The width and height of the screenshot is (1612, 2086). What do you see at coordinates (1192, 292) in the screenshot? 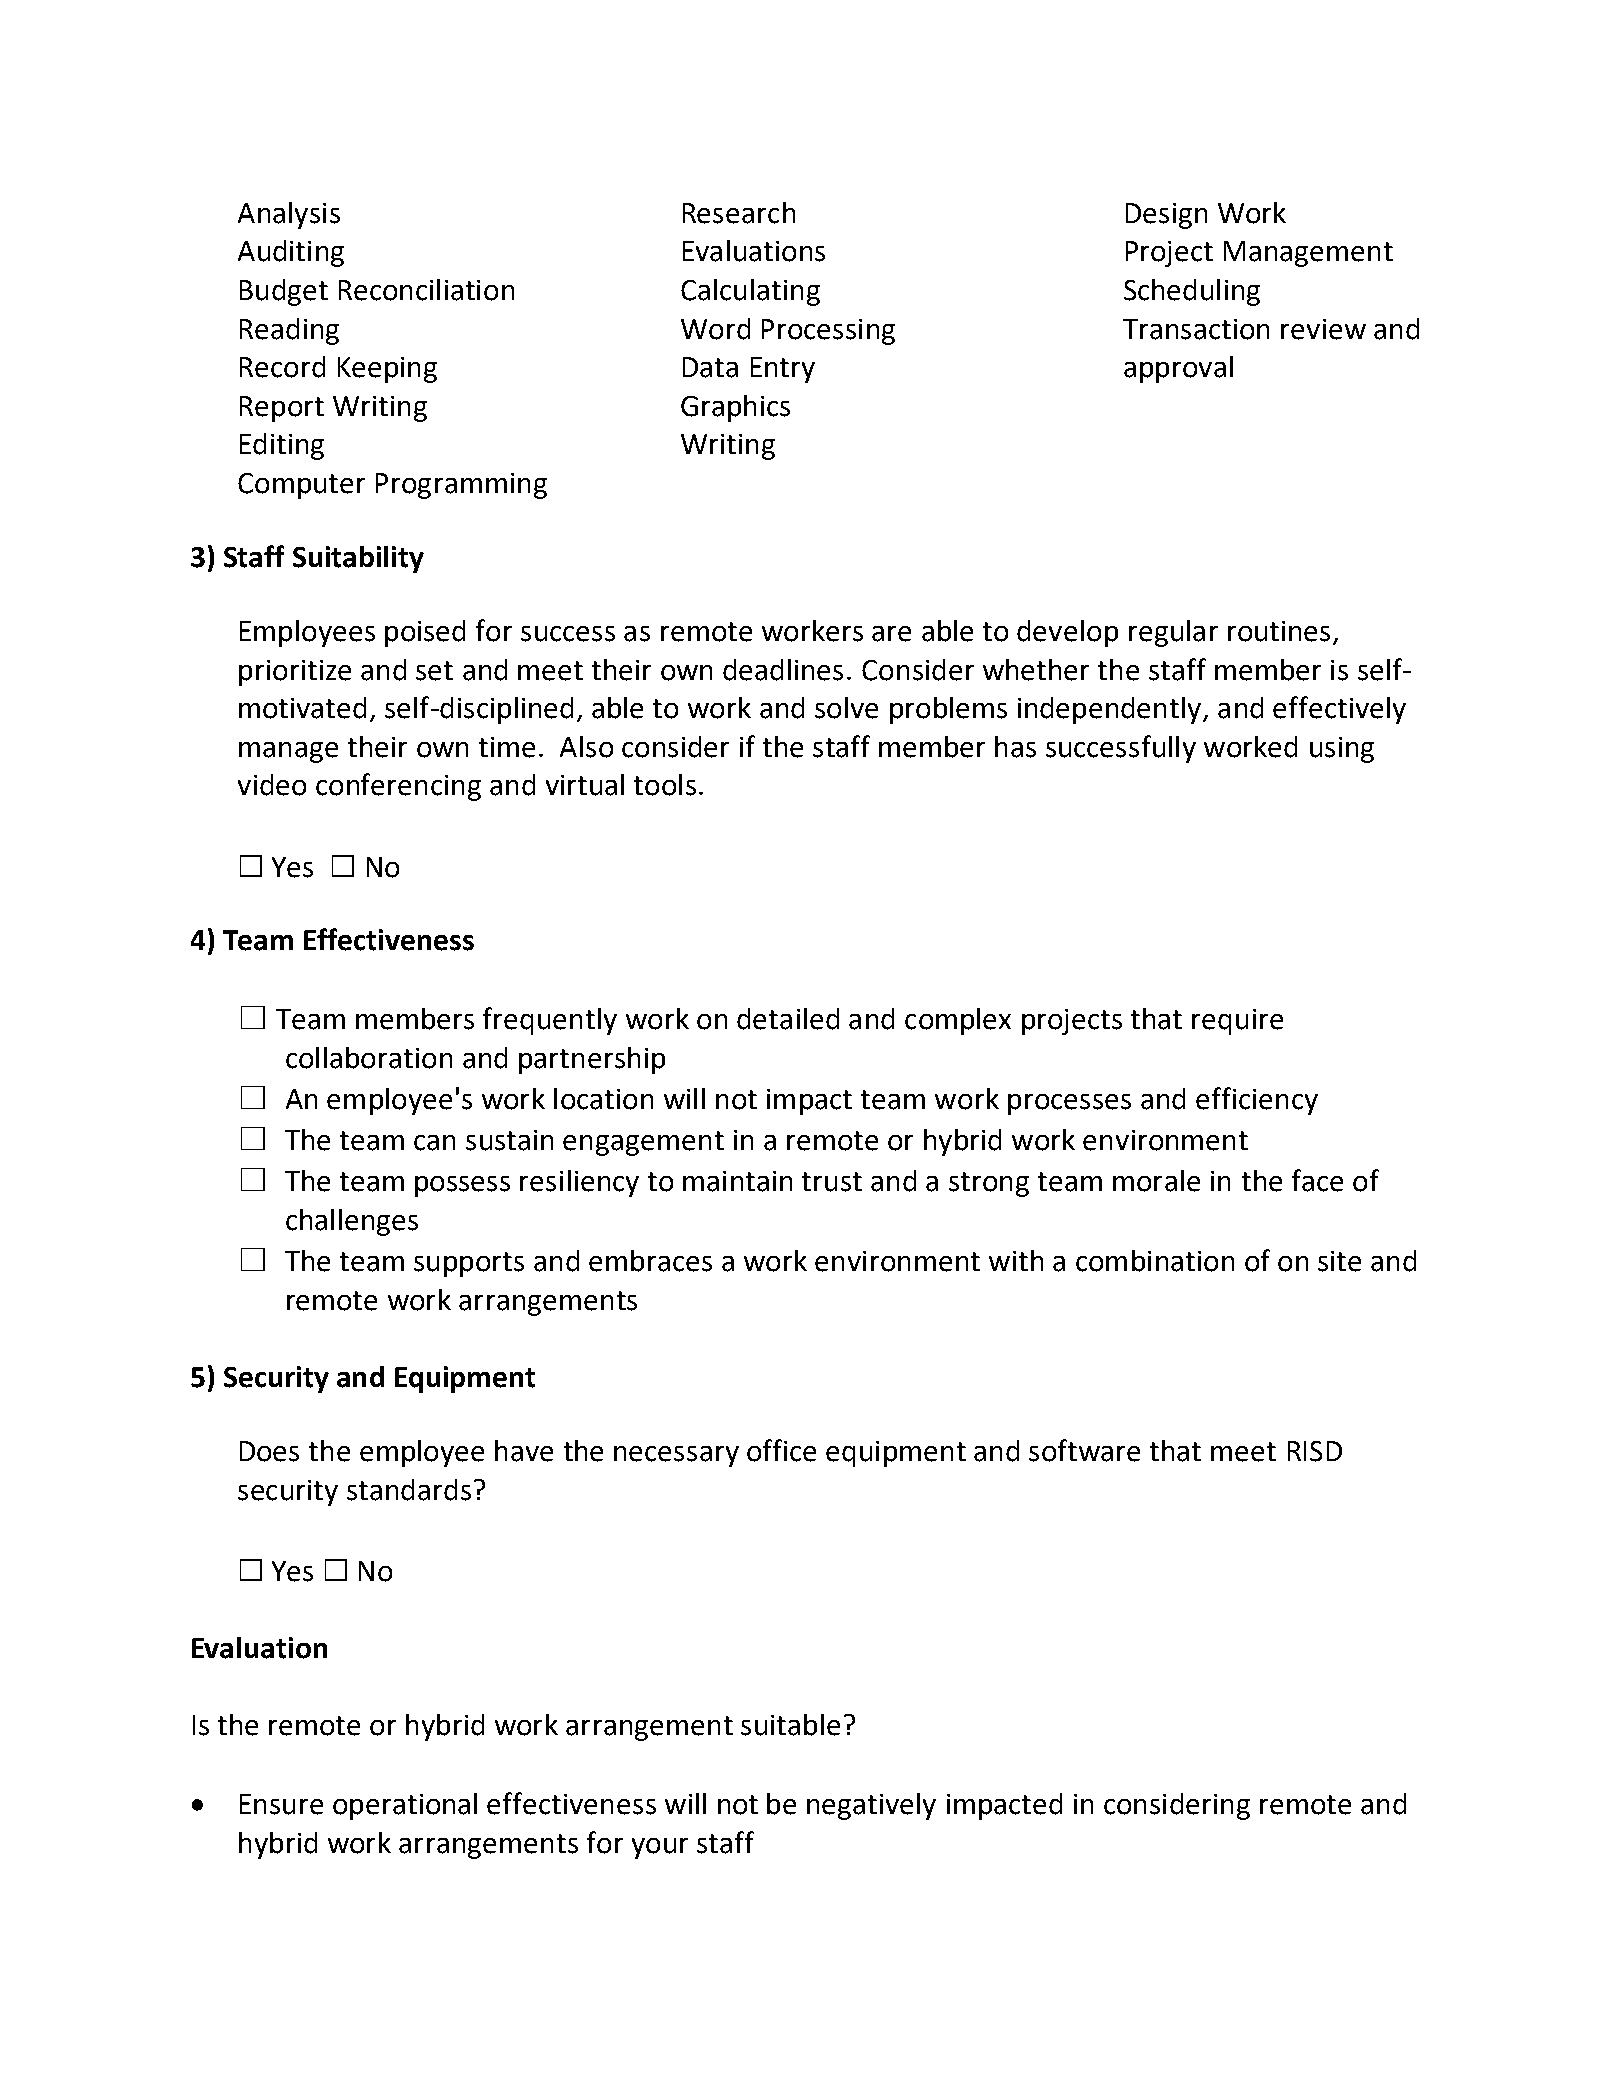
I see `Scheduling` at bounding box center [1192, 292].
